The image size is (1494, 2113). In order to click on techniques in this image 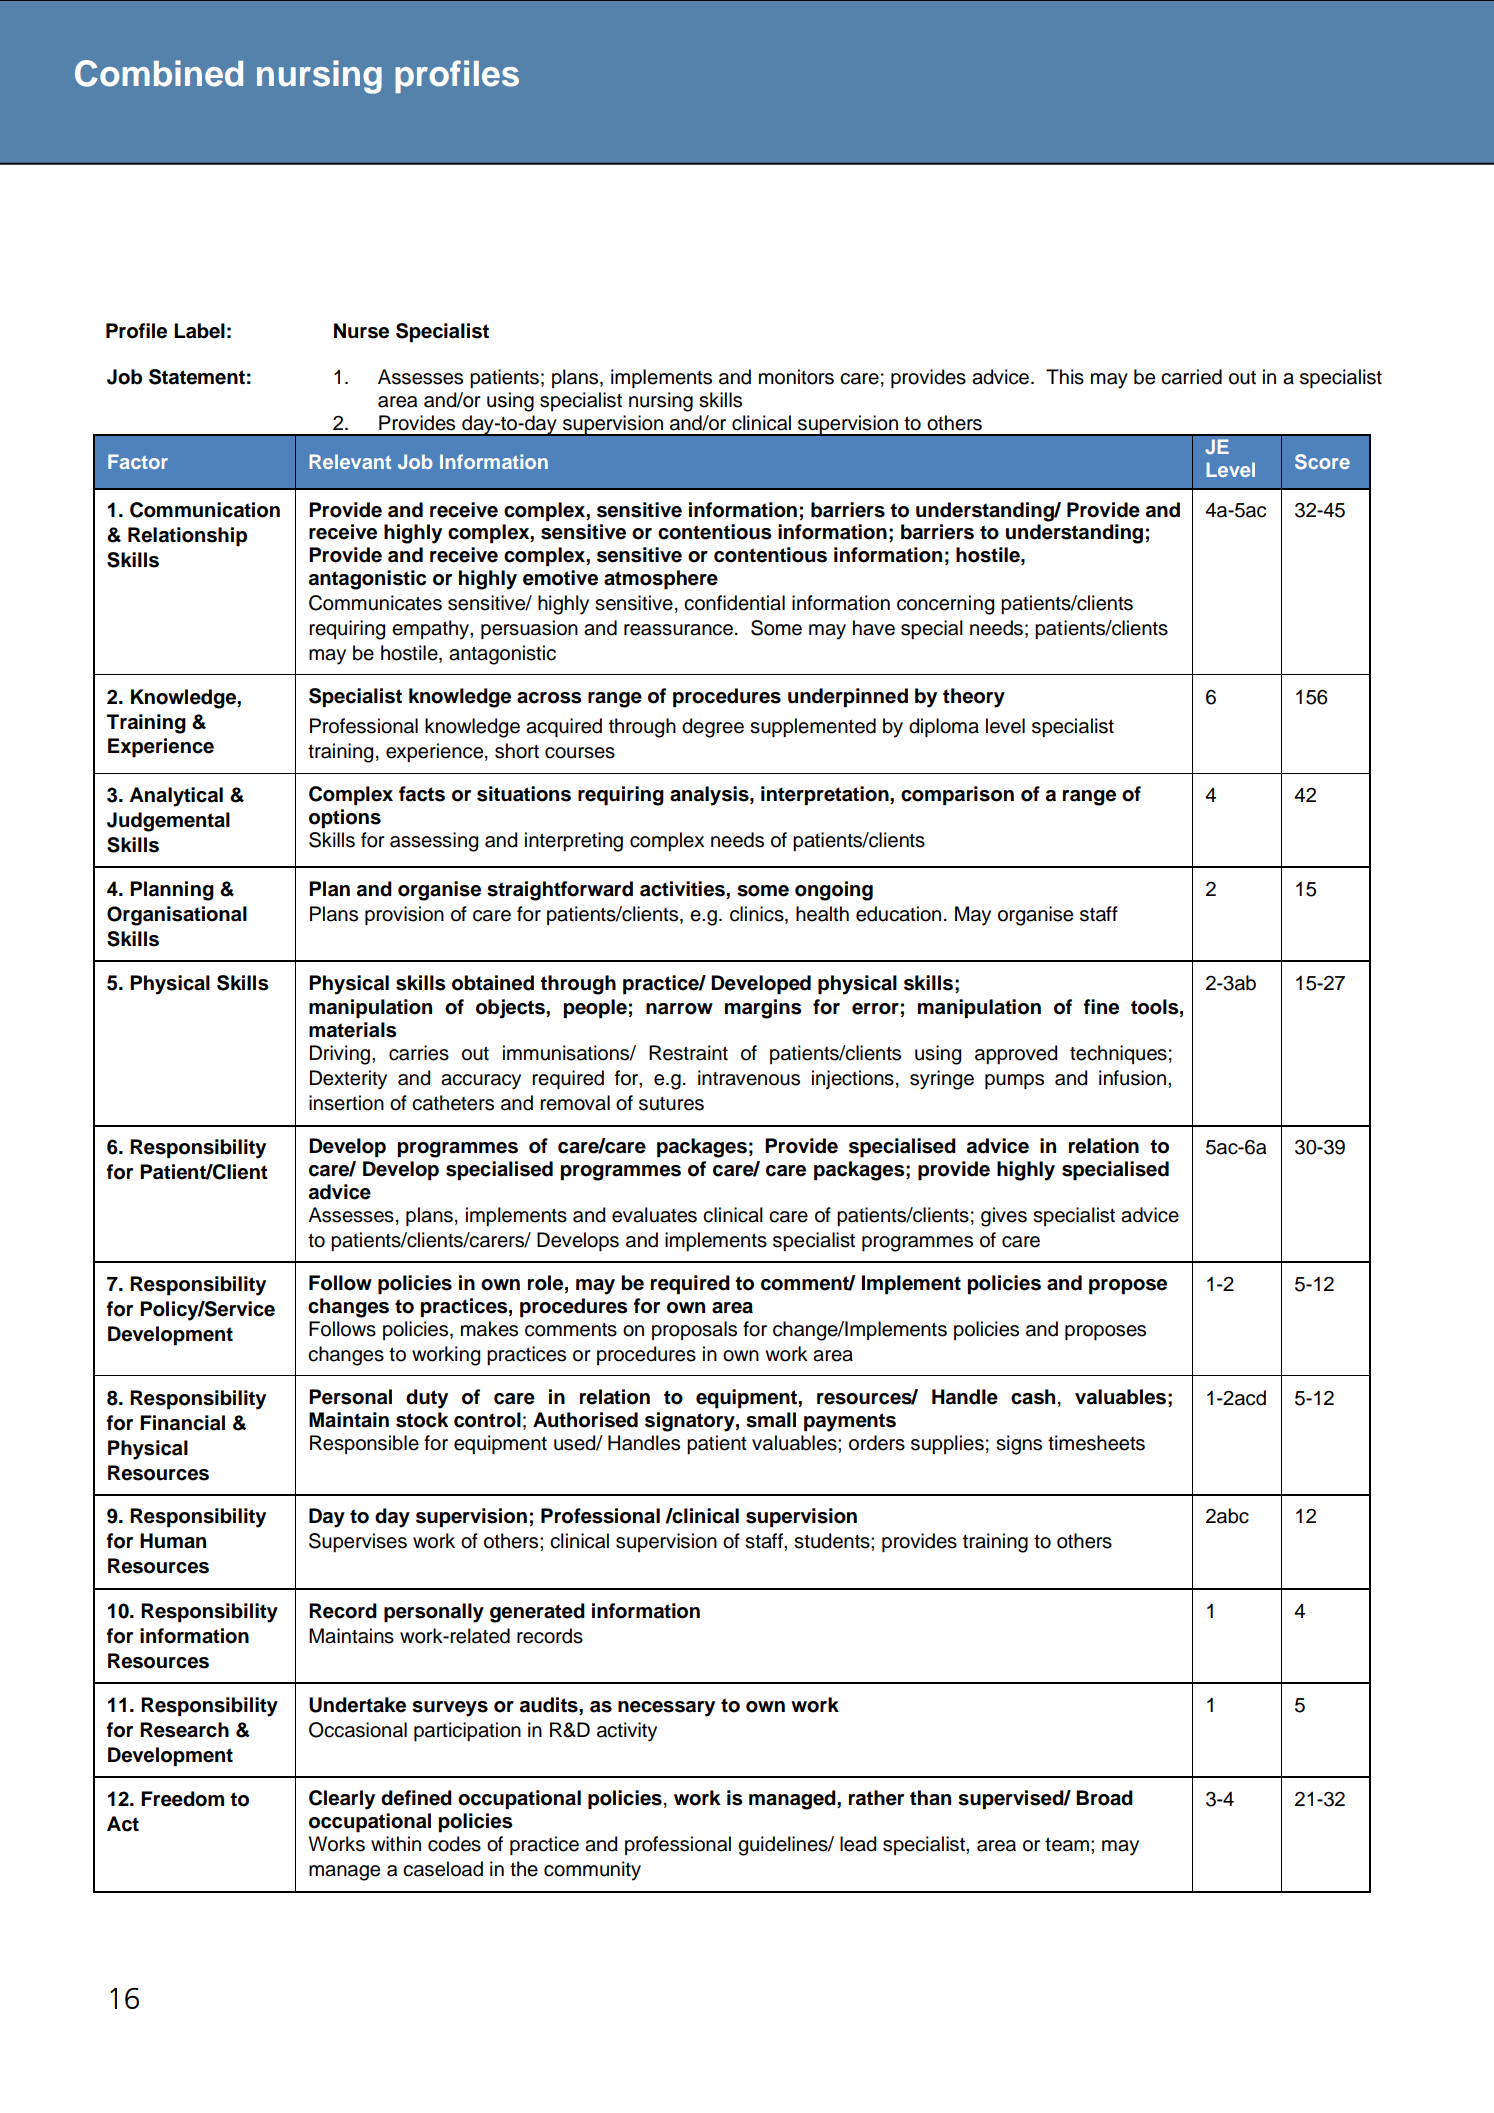, I will do `click(1118, 1054)`.
